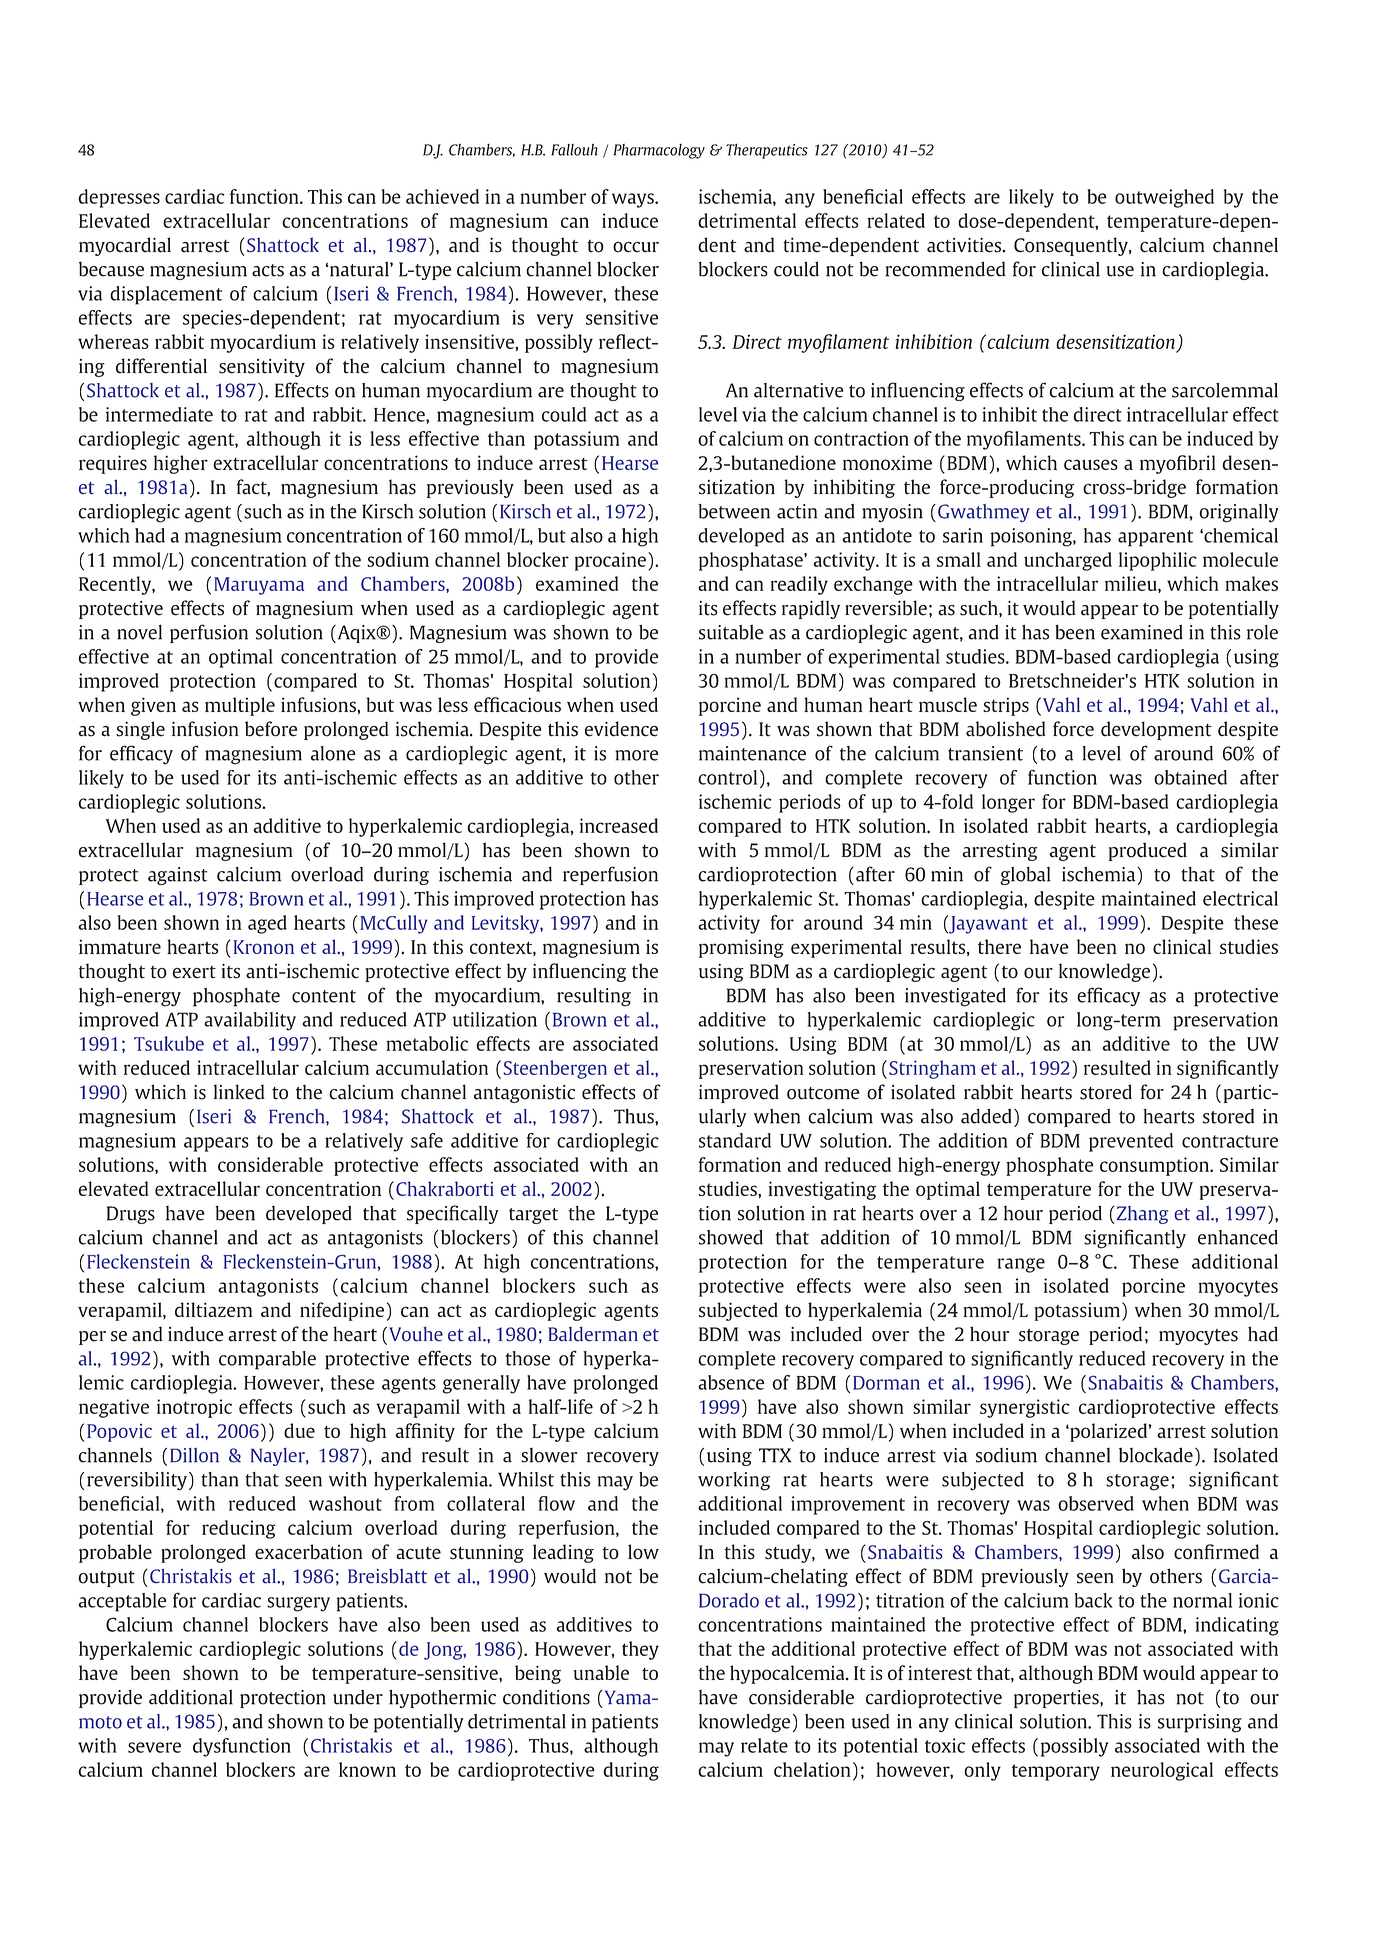  What do you see at coordinates (240, 706) in the screenshot?
I see `multiple` at bounding box center [240, 706].
